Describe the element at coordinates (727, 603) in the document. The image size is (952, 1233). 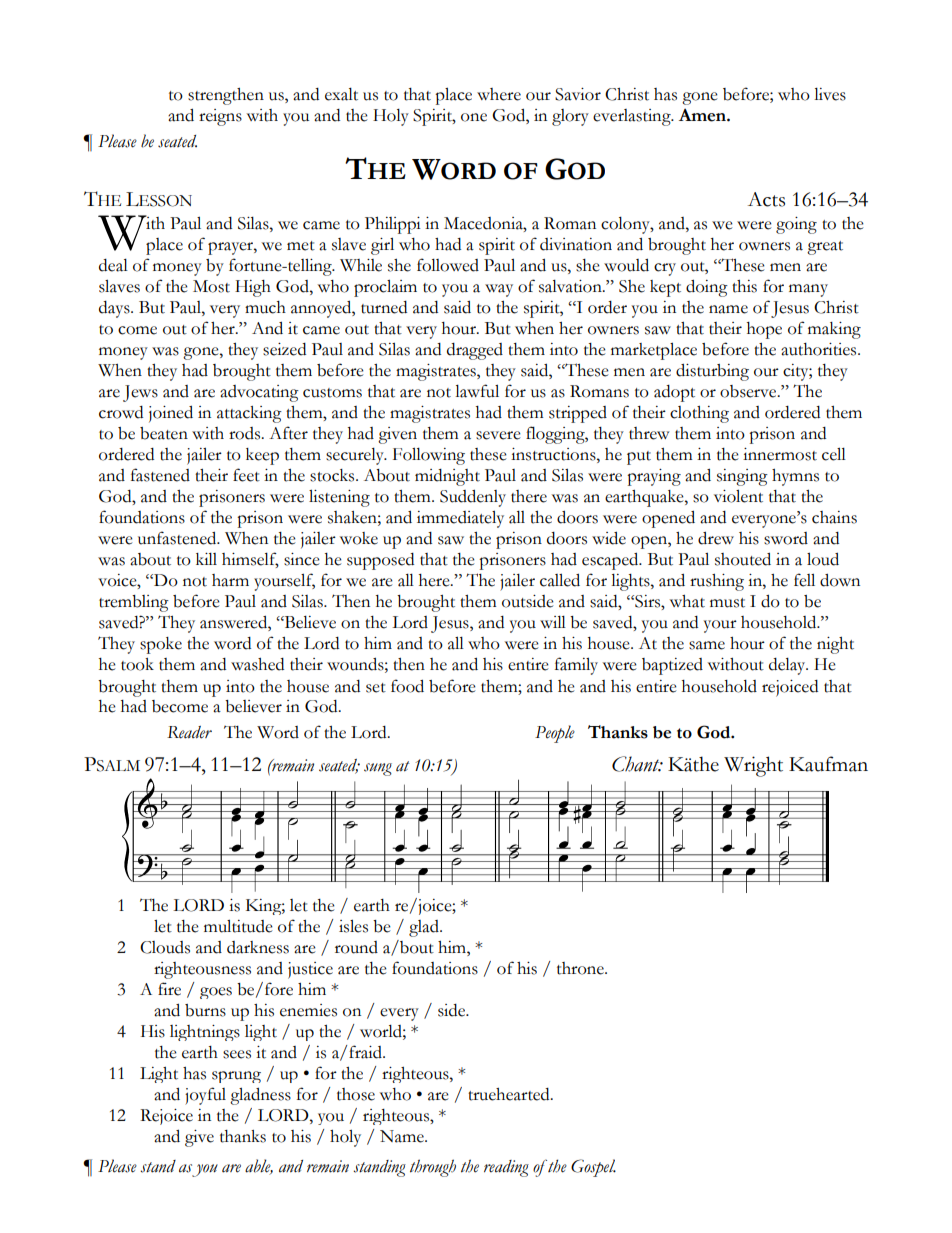
I see `must` at that location.
